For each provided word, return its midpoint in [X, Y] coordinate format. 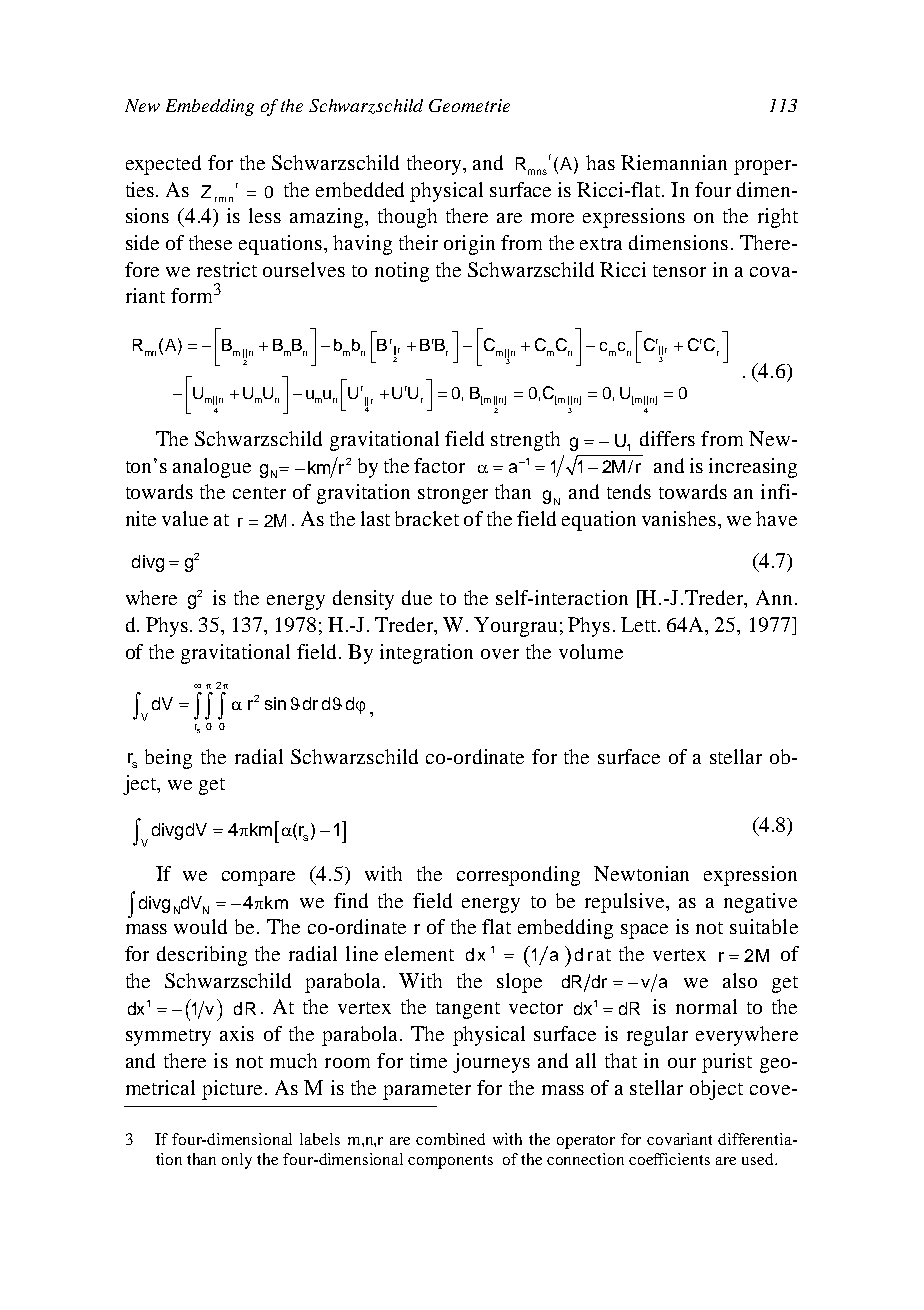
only [237, 1161]
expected [163, 165]
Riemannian [674, 162]
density [363, 600]
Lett [640, 624]
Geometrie [469, 105]
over [500, 654]
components [450, 1162]
